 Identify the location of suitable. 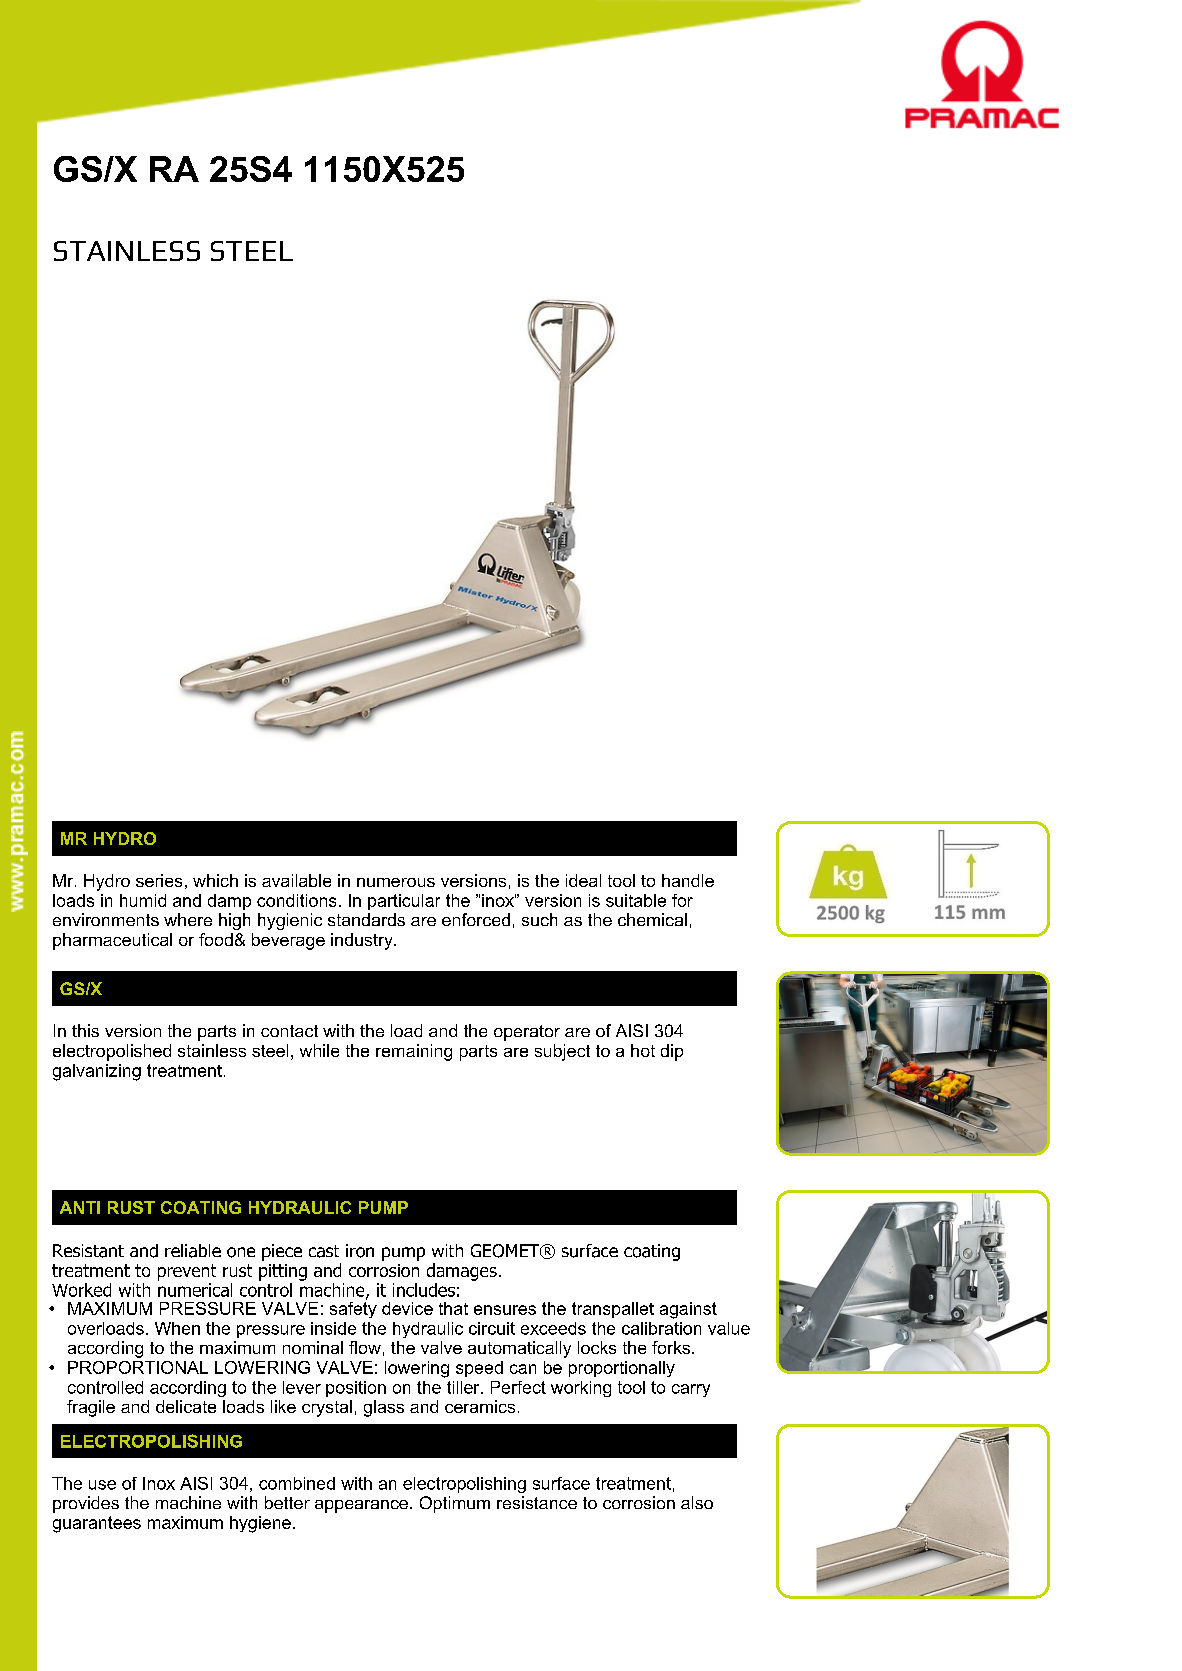
(636, 900).
